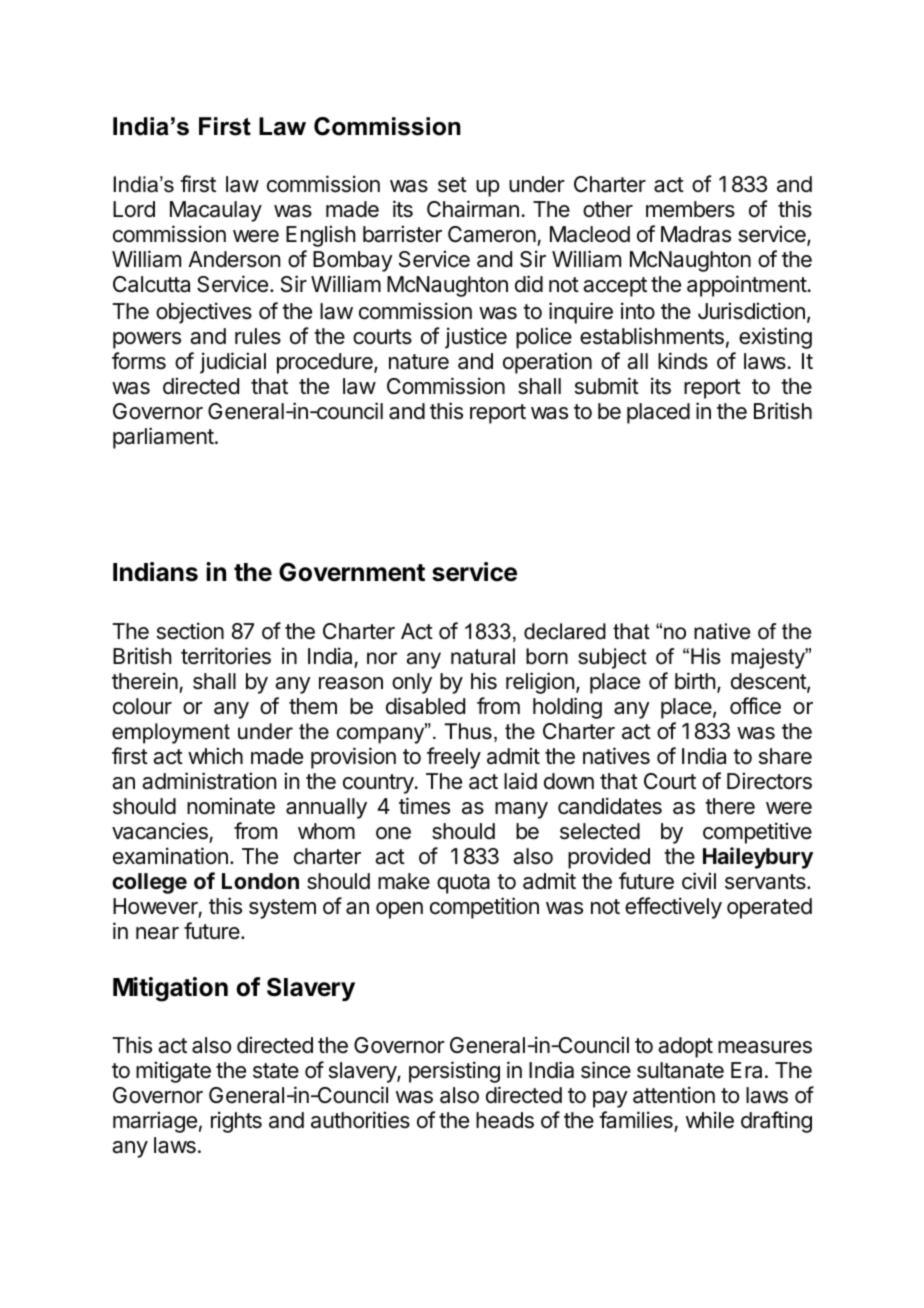 Image resolution: width=924 pixels, height=1308 pixels. Describe the element at coordinates (424, 806) in the screenshot. I see `times` at that location.
